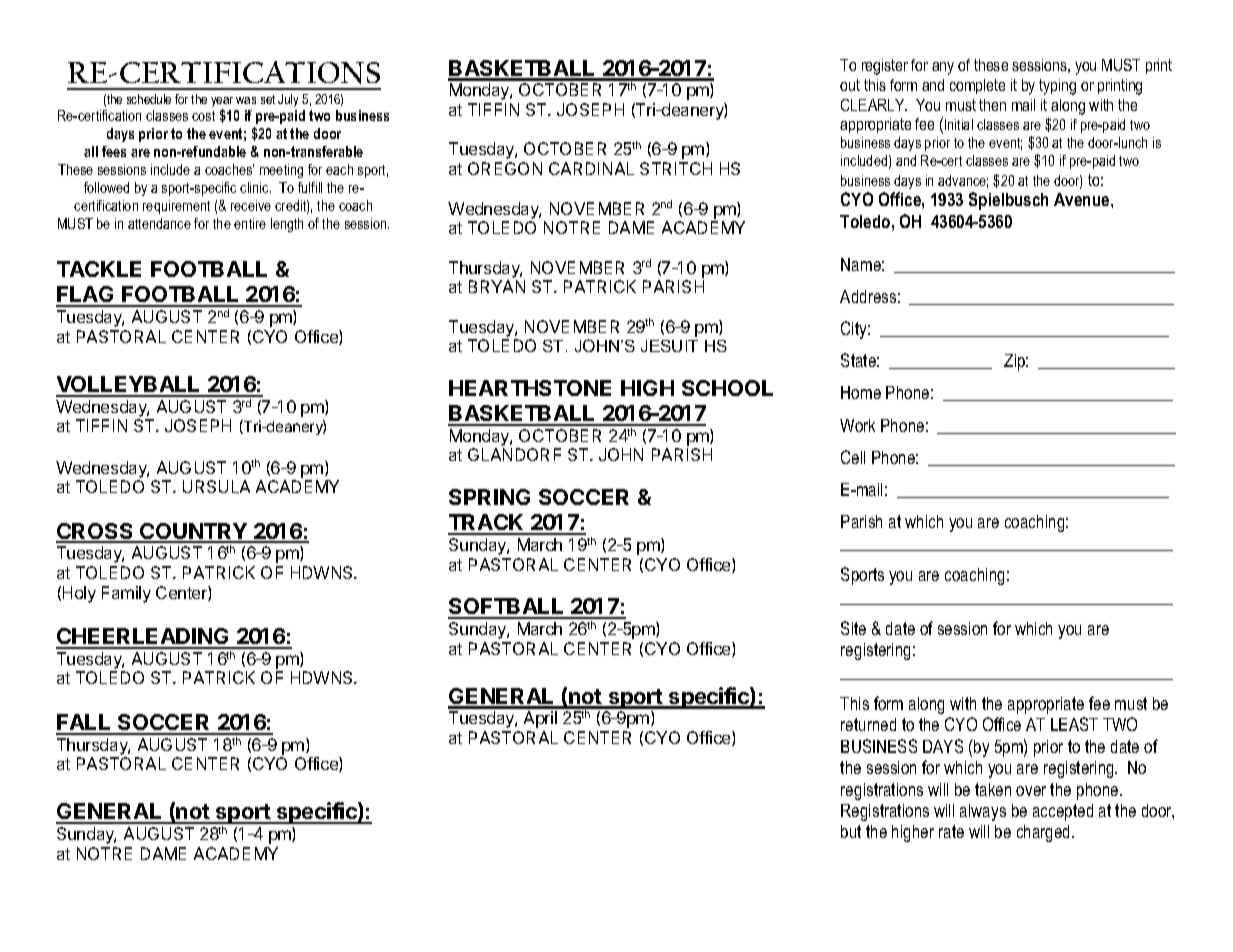  I want to click on FLAG, so click(86, 296).
